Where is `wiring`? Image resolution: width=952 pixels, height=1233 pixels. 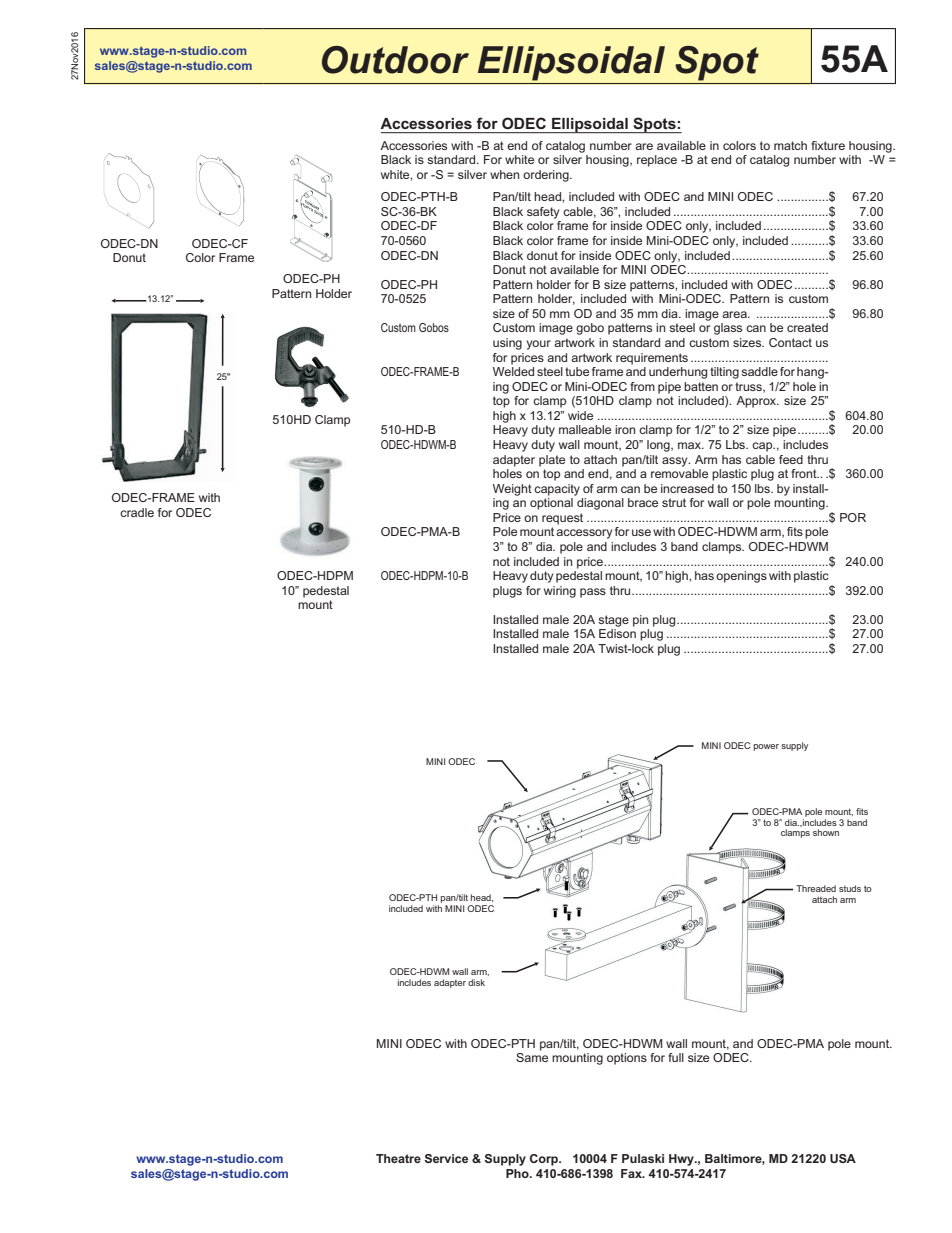
wiring is located at coordinates (560, 592).
